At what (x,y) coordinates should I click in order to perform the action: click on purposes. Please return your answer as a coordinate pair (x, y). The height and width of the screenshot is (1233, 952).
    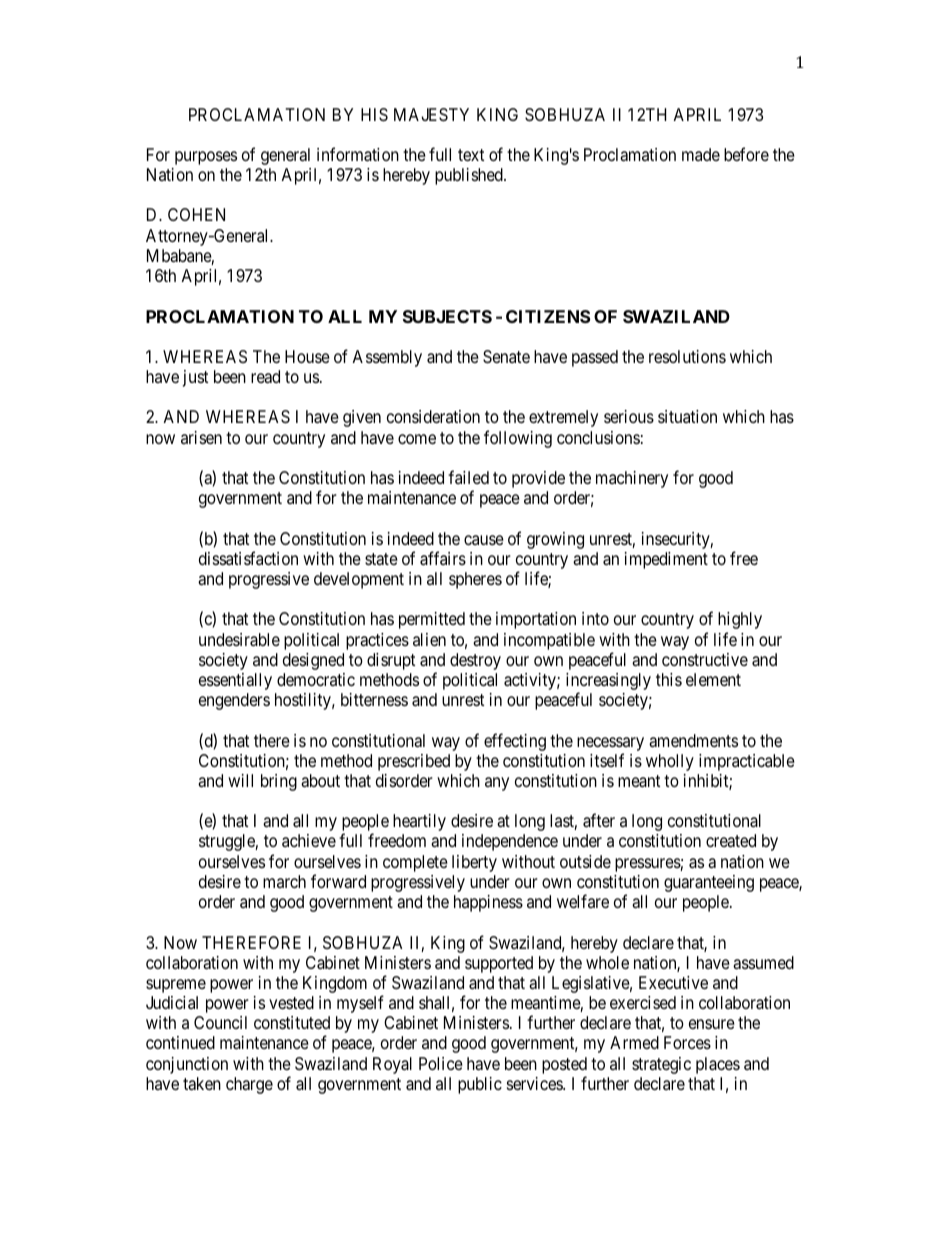
    Looking at the image, I should click on (206, 158).
